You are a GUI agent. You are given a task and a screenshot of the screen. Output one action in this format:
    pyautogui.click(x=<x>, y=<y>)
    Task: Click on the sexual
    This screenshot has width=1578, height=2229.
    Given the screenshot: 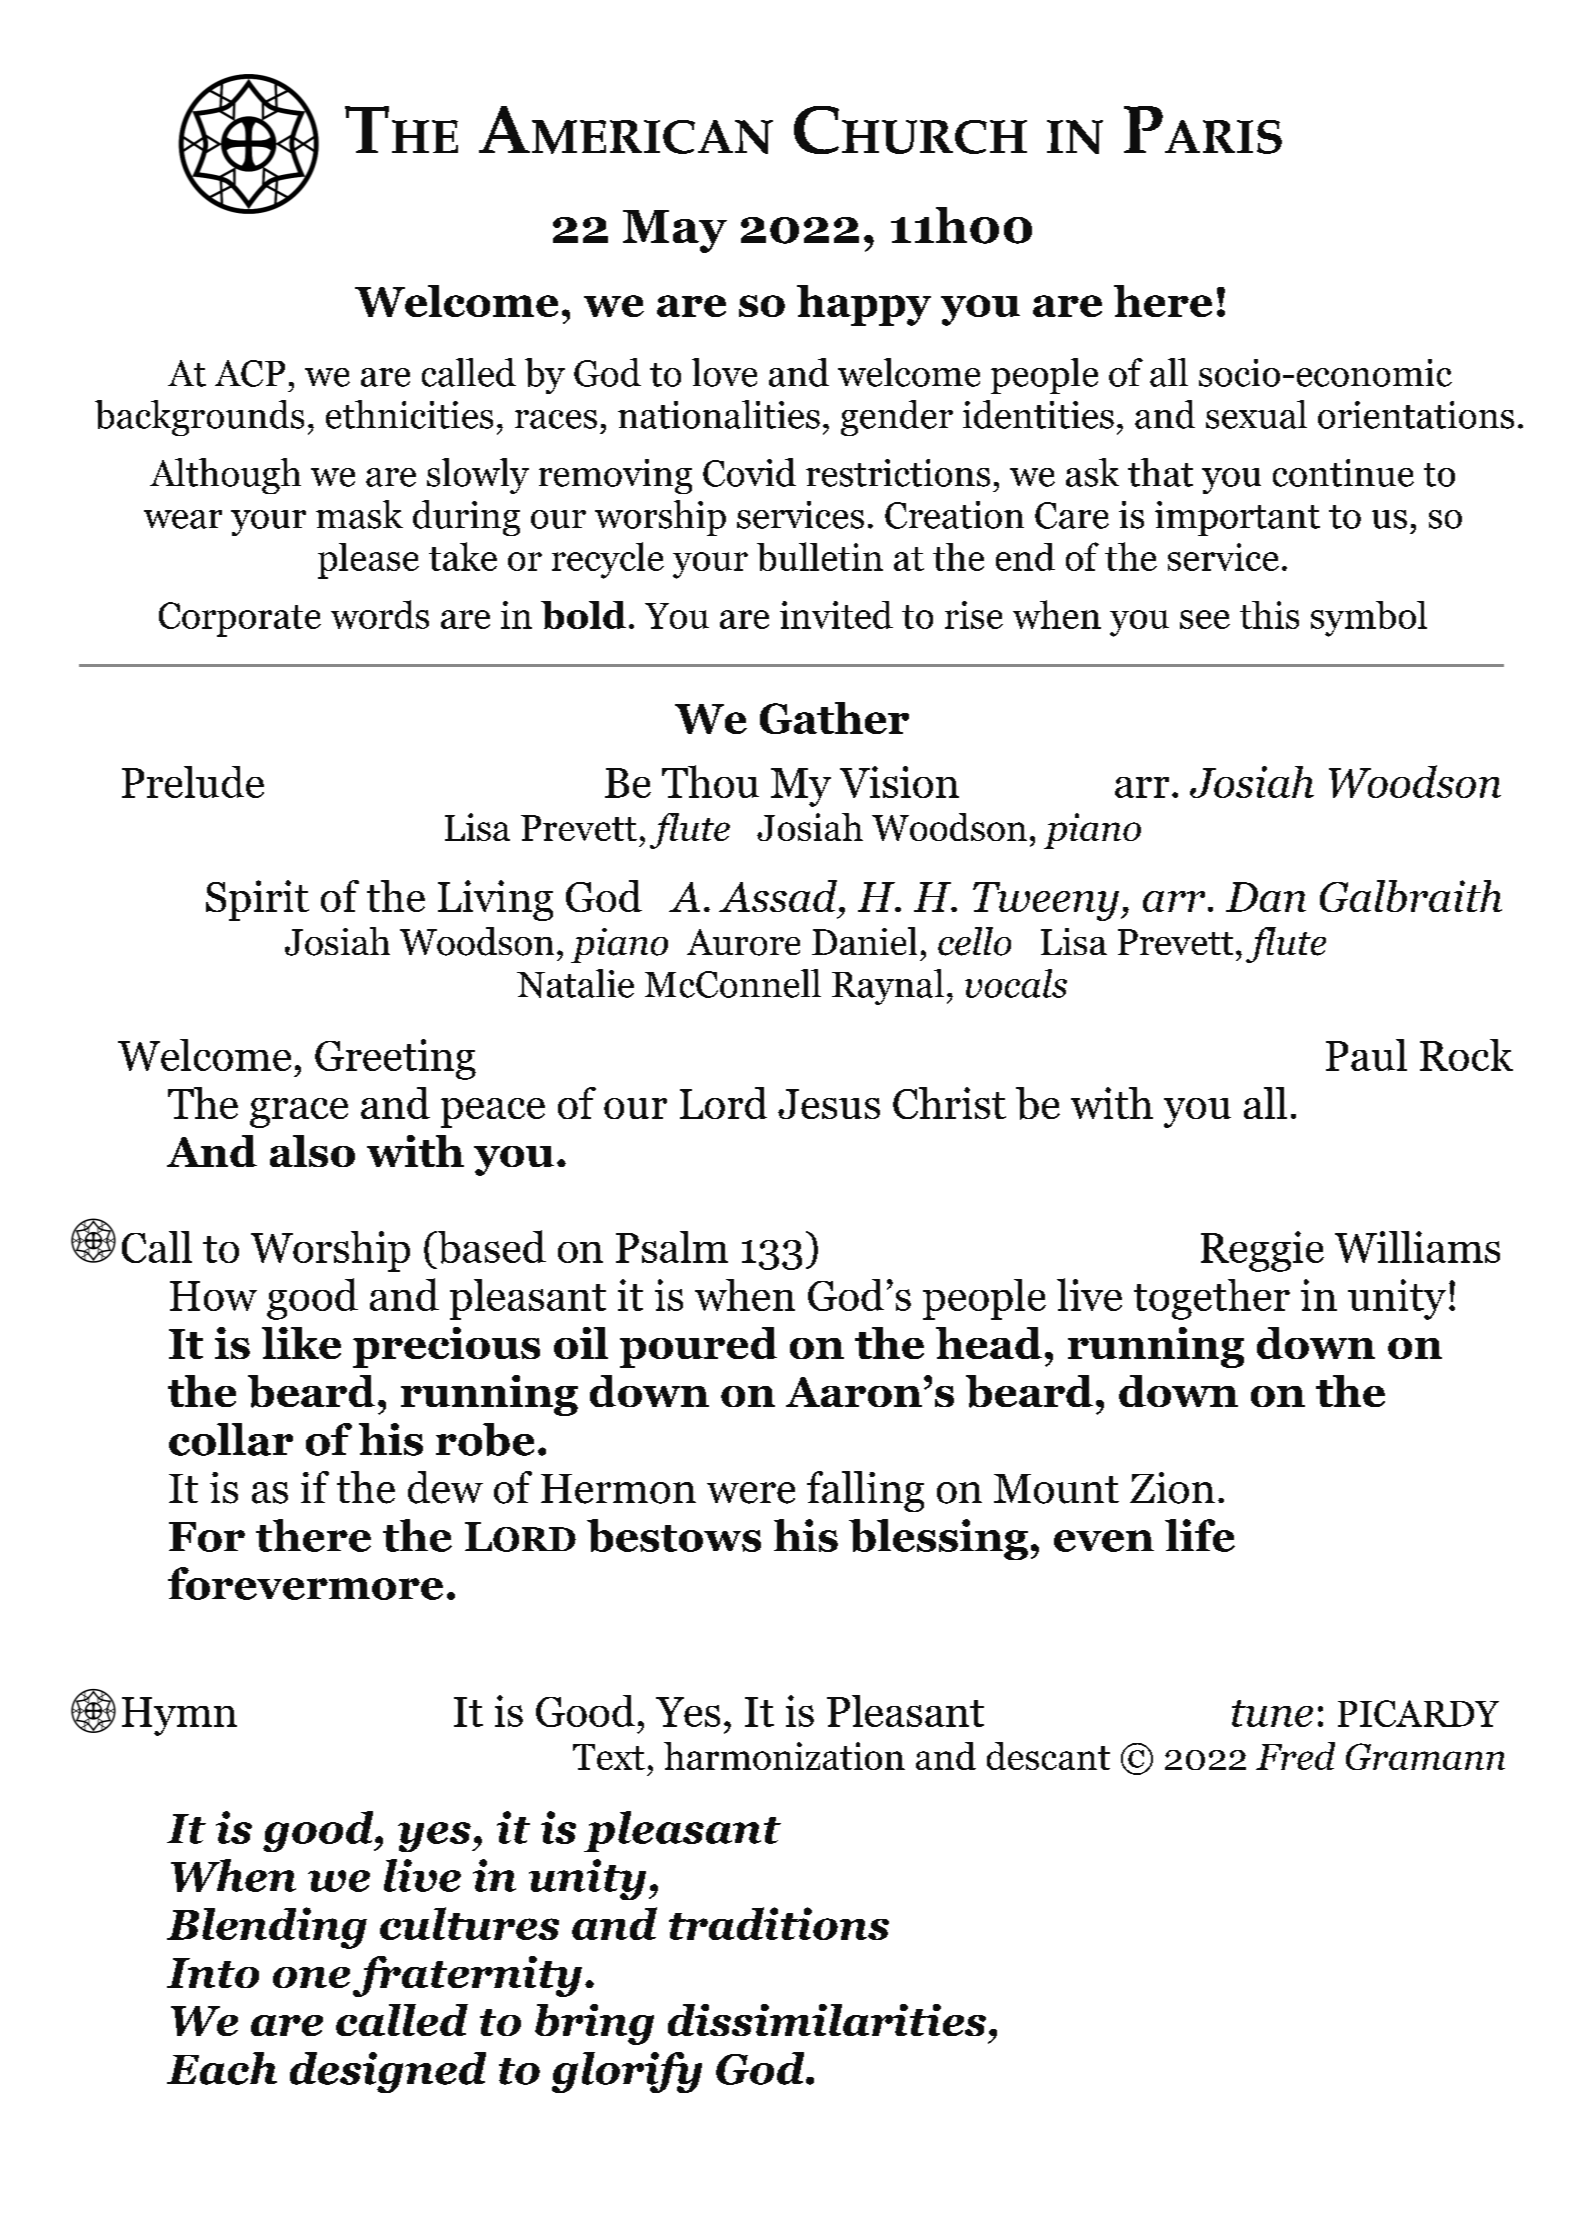 What is the action you would take?
    pyautogui.click(x=1256, y=414)
